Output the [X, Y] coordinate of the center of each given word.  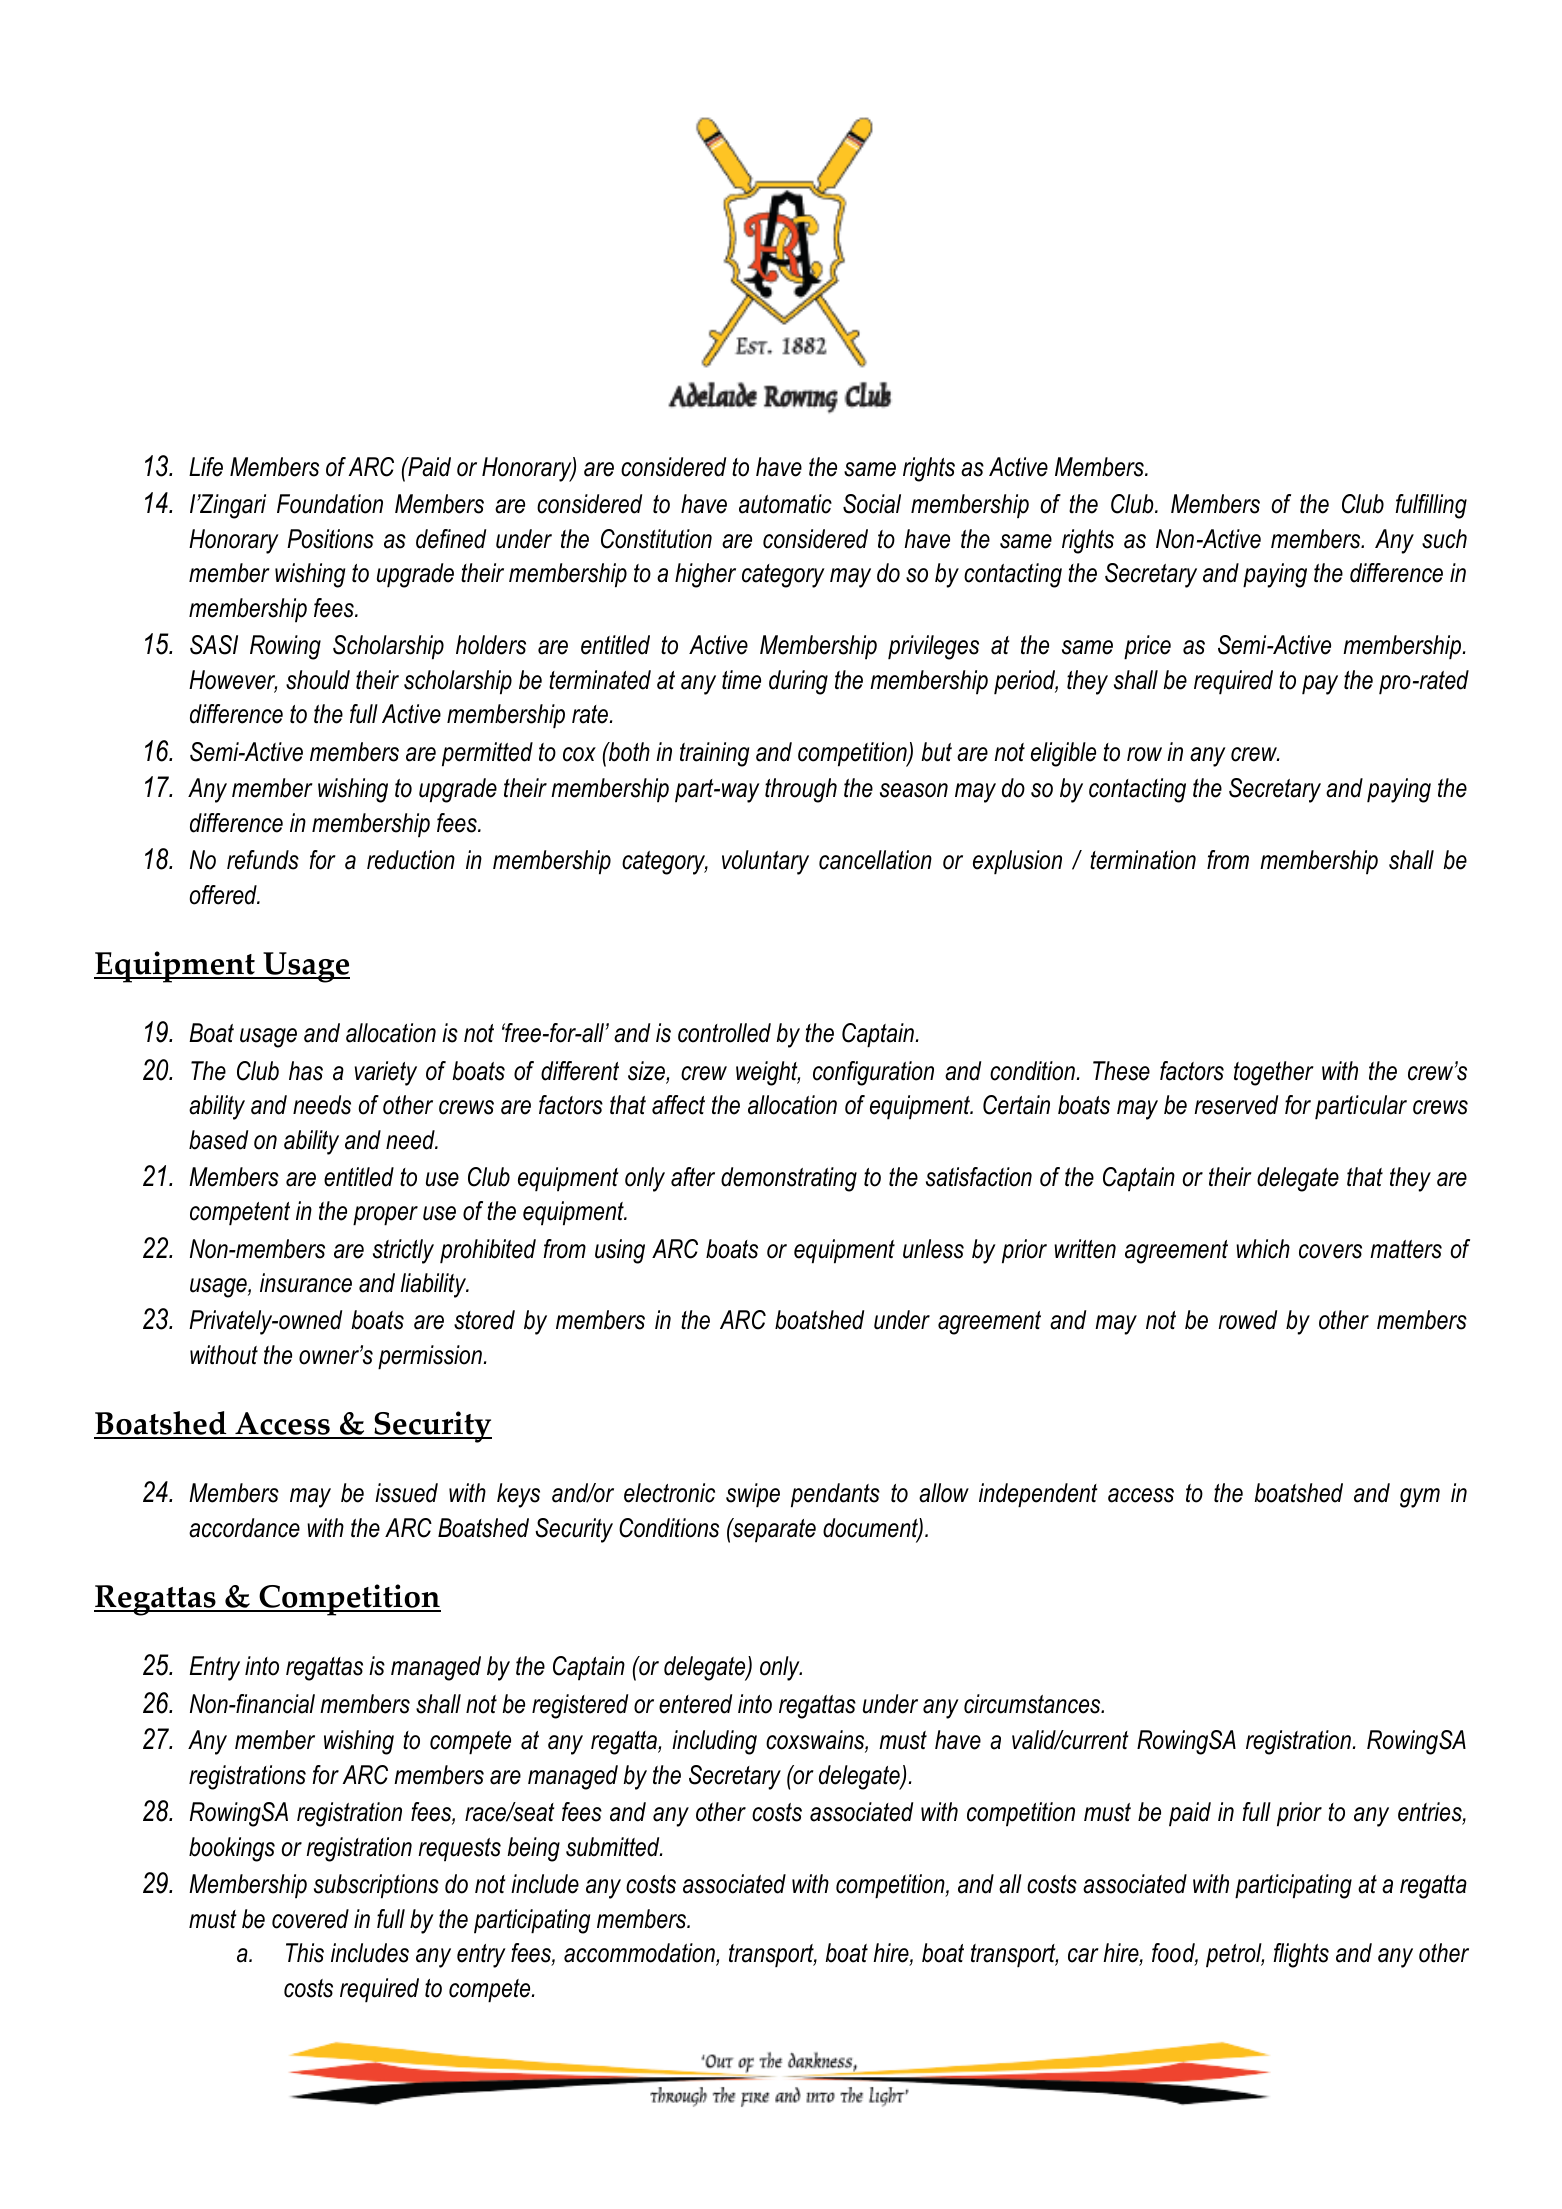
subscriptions [376, 1886]
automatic [785, 504]
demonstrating [789, 1179]
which [1263, 1249]
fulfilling [1431, 506]
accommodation [640, 1954]
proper [385, 1216]
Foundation [330, 504]
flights [1301, 1955]
